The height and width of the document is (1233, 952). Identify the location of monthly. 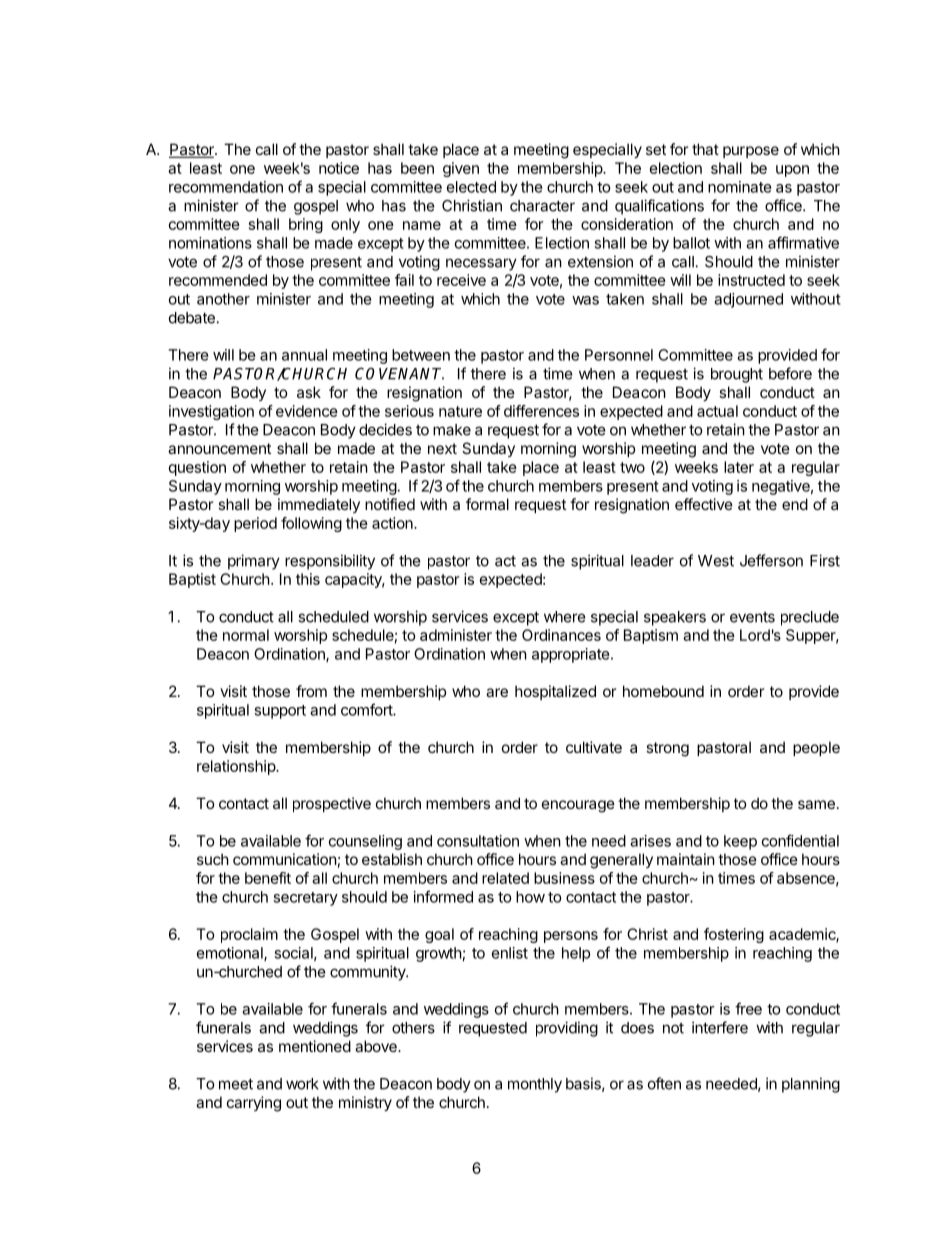
(535, 1085).
